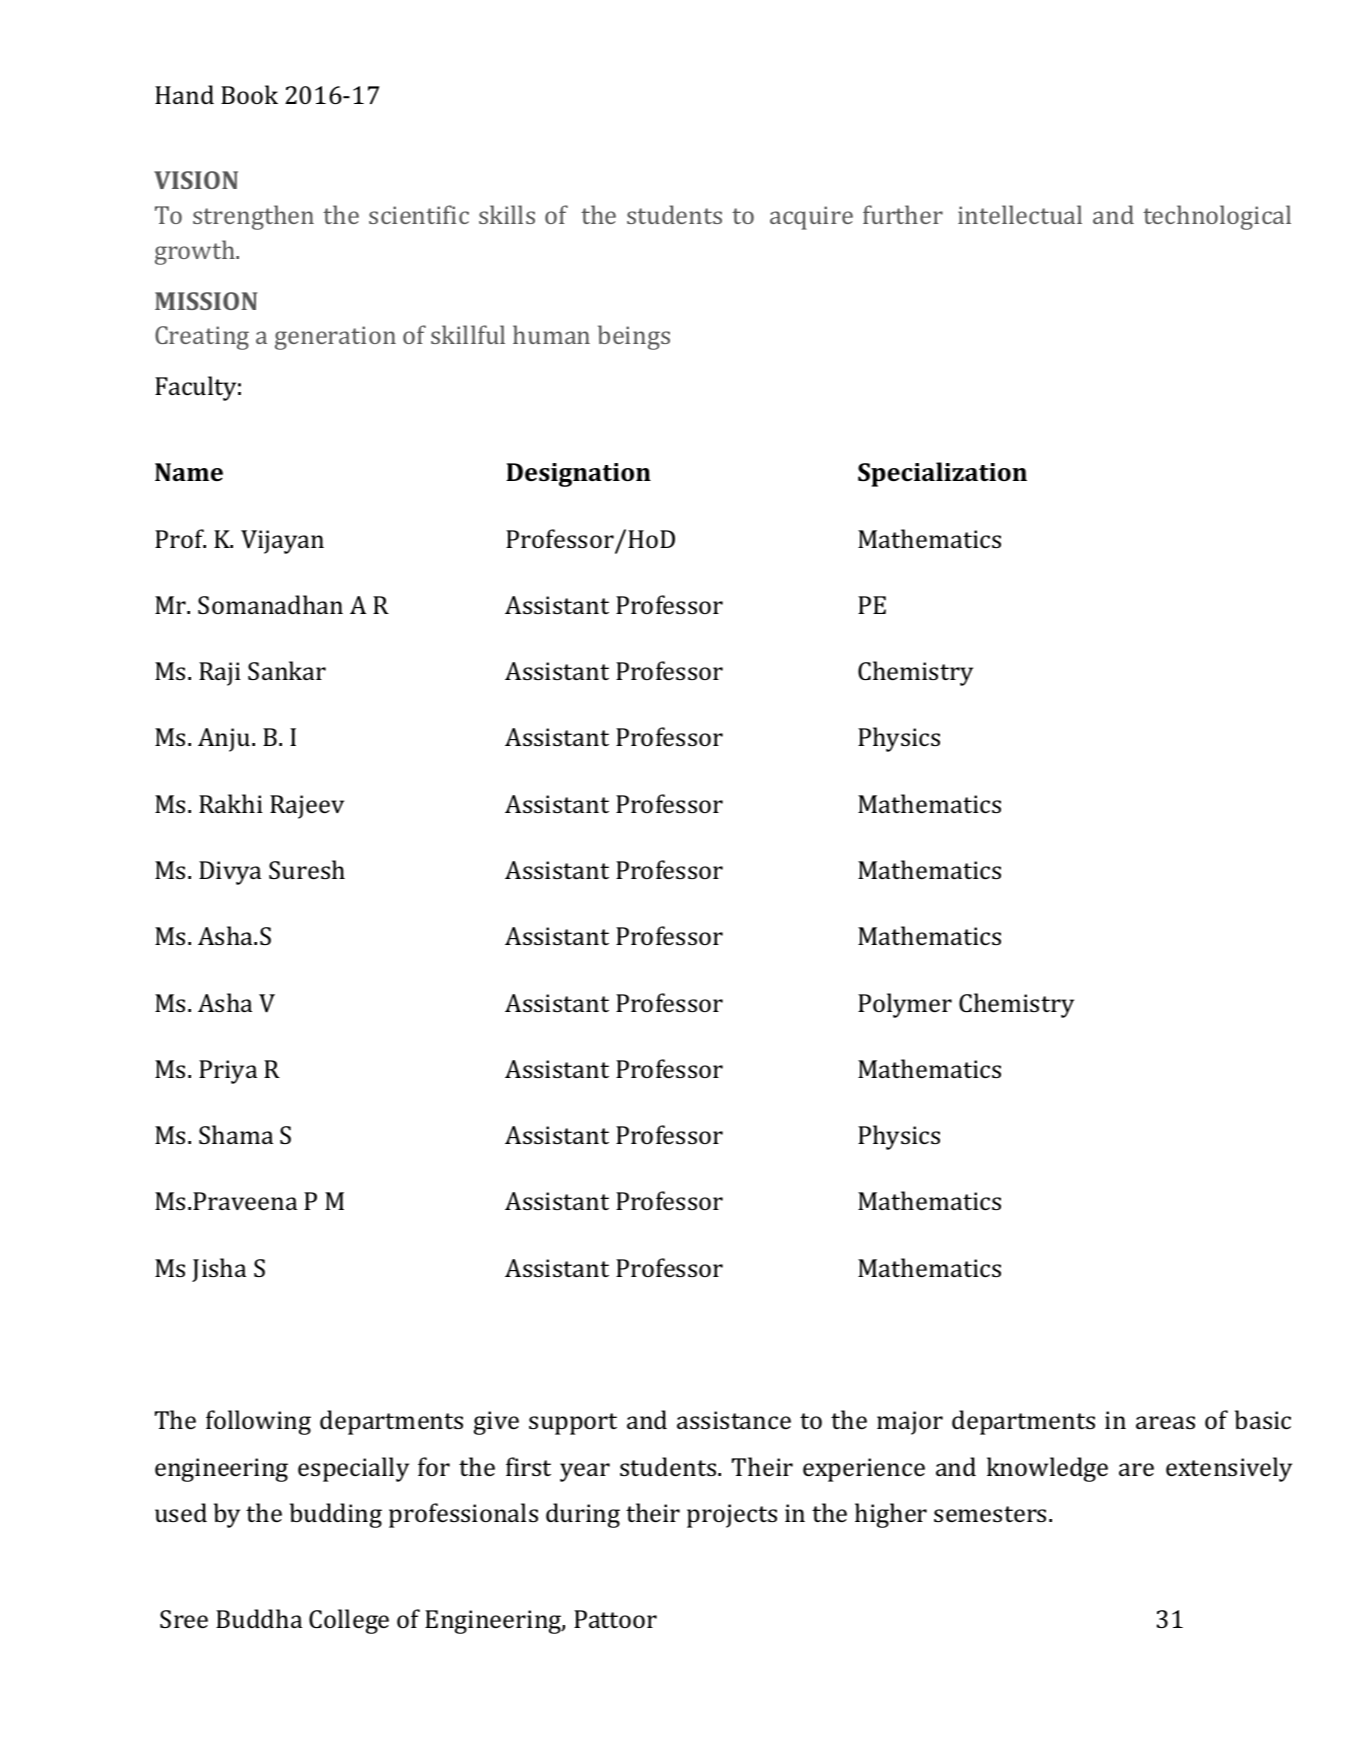  I want to click on Polymer, so click(905, 1005).
